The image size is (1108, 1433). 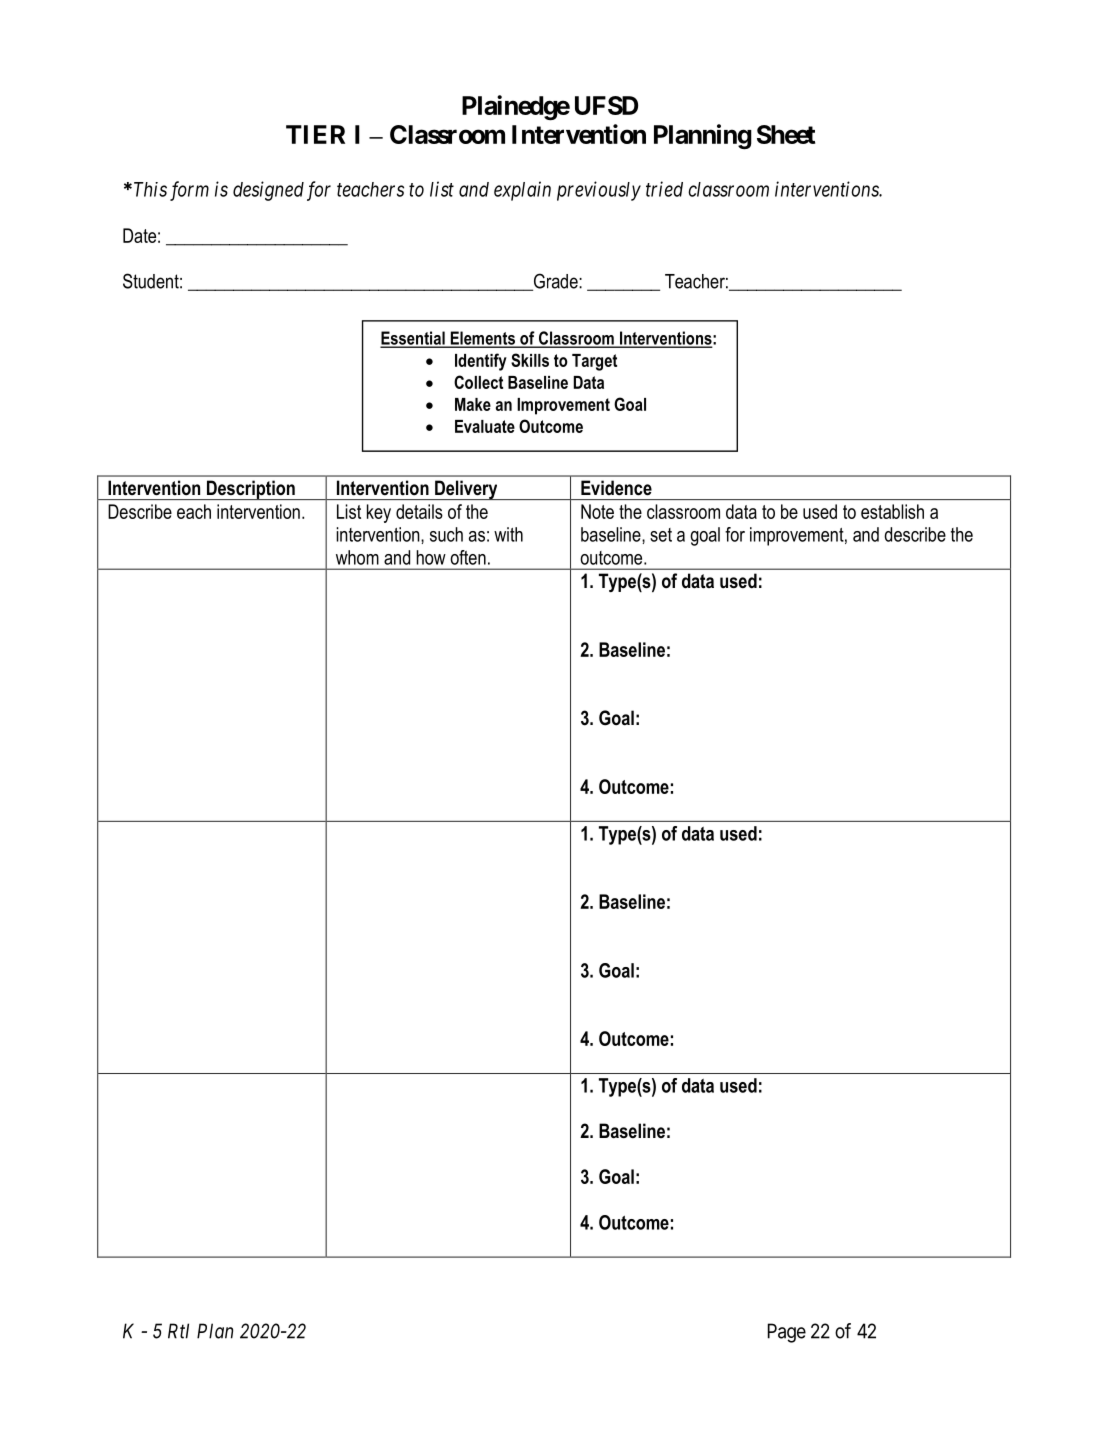 What do you see at coordinates (508, 534) in the screenshot?
I see `with` at bounding box center [508, 534].
